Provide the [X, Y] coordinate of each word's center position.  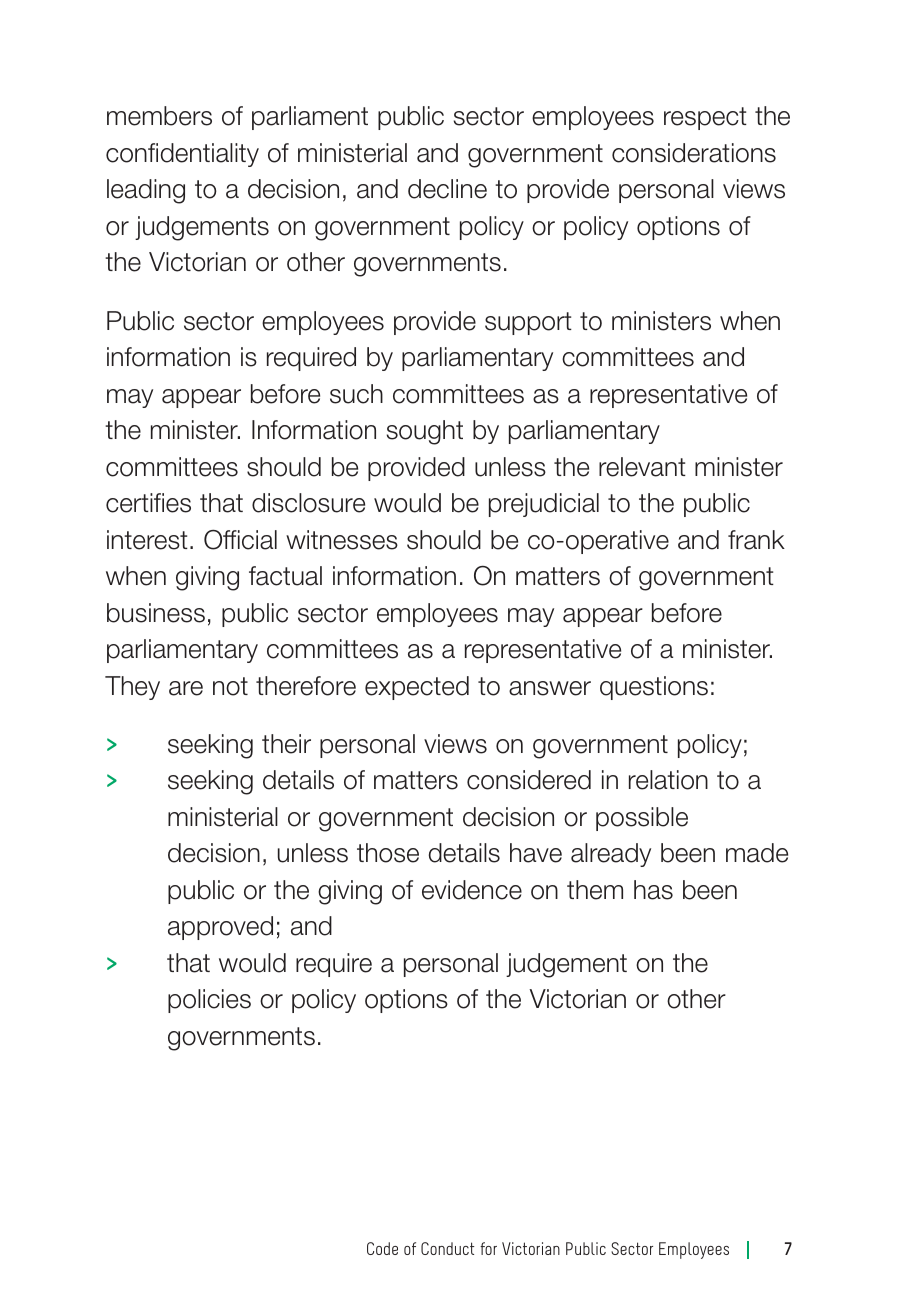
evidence [472, 890]
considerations [694, 153]
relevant [642, 467]
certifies [148, 503]
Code [382, 1248]
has [653, 890]
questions [654, 688]
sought [425, 432]
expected [417, 688]
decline [447, 189]
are [186, 688]
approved [220, 928]
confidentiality [182, 155]
